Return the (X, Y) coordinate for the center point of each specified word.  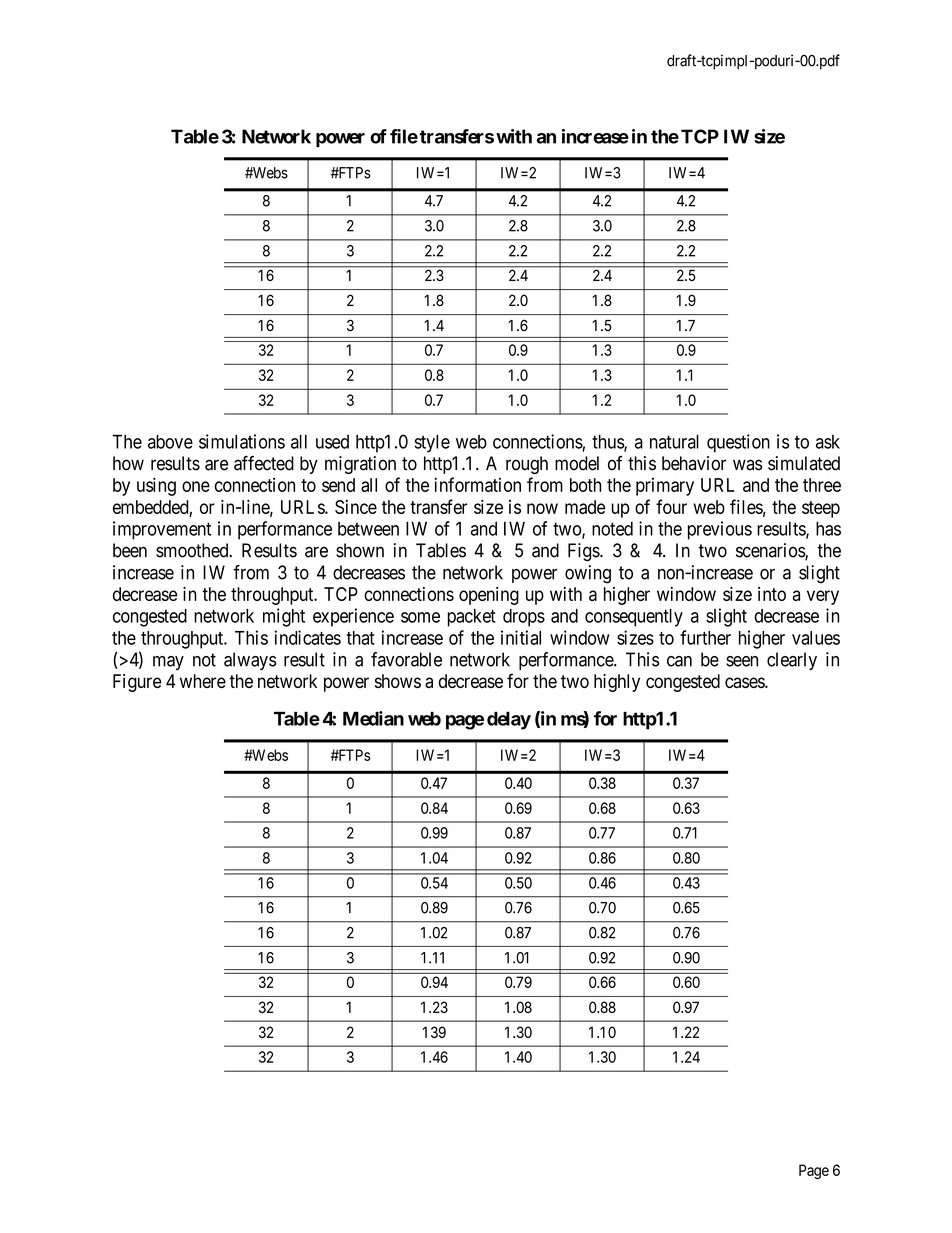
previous (720, 530)
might (284, 617)
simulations (242, 441)
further (705, 637)
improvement (162, 530)
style (432, 444)
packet (471, 618)
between (368, 529)
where (203, 681)
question (738, 443)
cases (745, 682)
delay (509, 720)
